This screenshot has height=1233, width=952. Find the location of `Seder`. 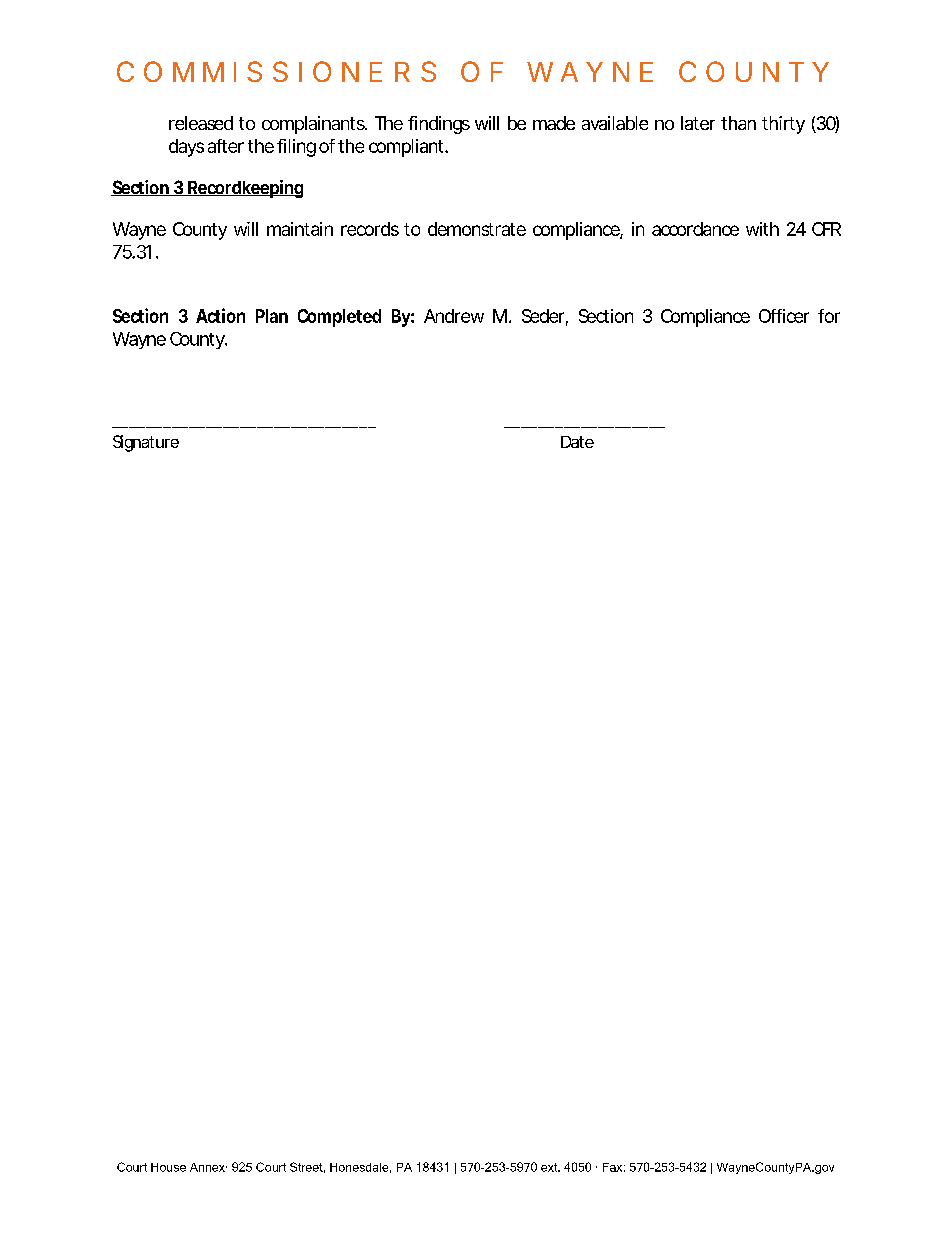

Seder is located at coordinates (545, 317).
